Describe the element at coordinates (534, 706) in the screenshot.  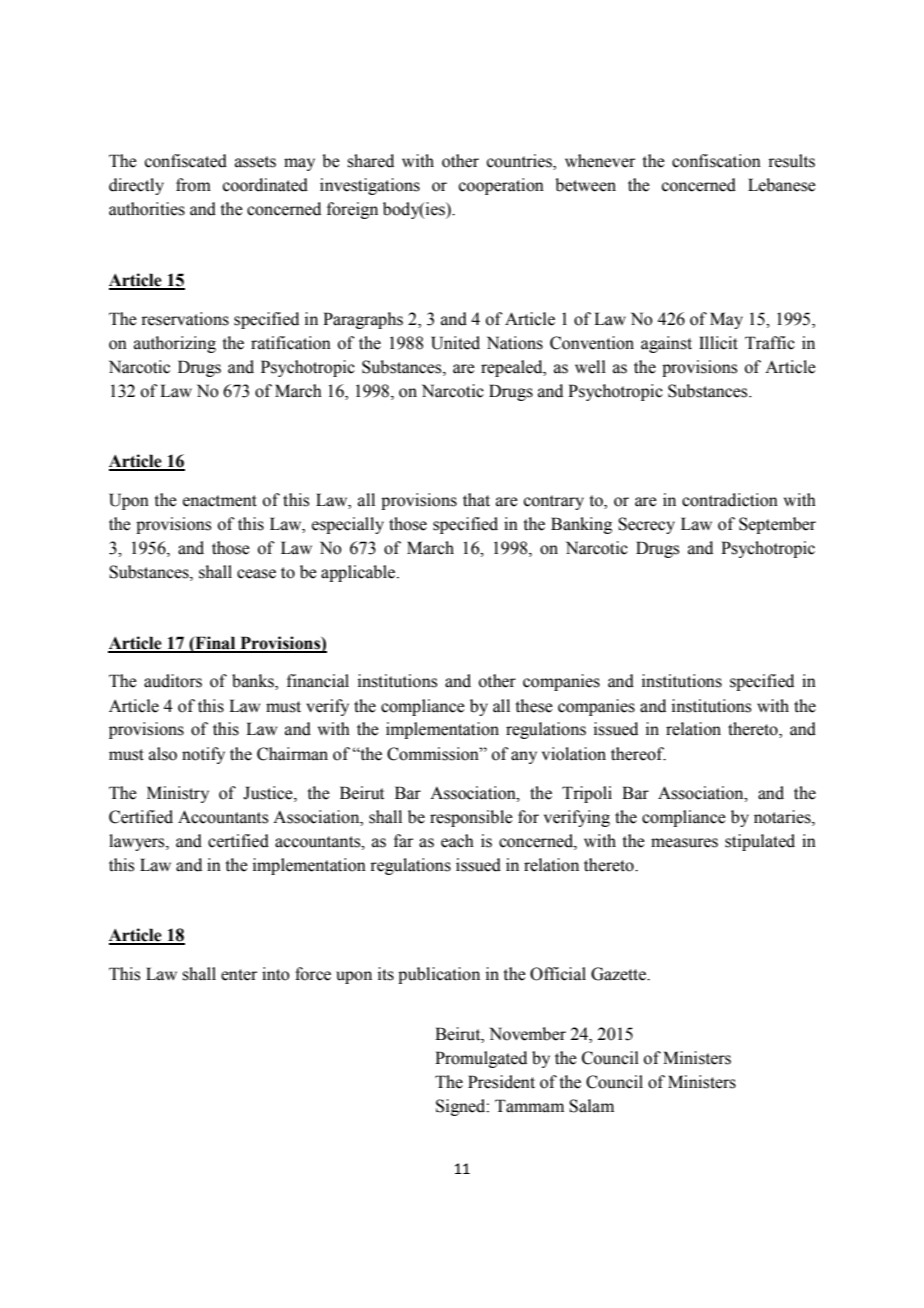
I see `these` at that location.
